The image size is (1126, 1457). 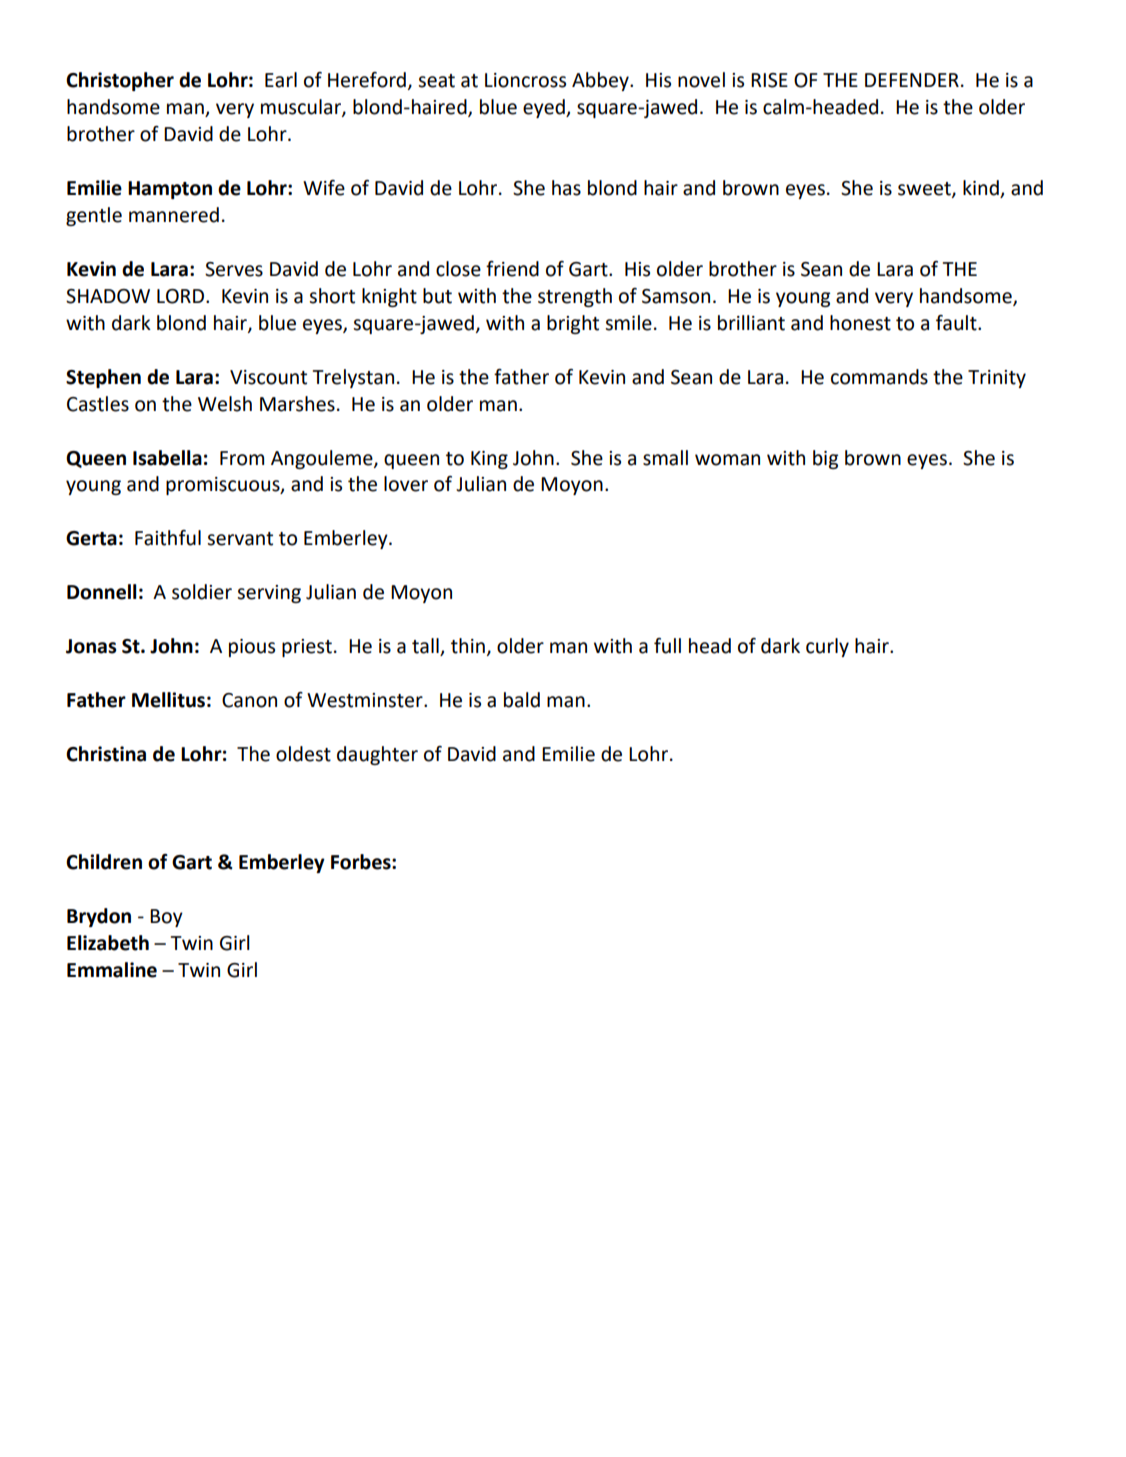 I want to click on big, so click(x=825, y=459).
